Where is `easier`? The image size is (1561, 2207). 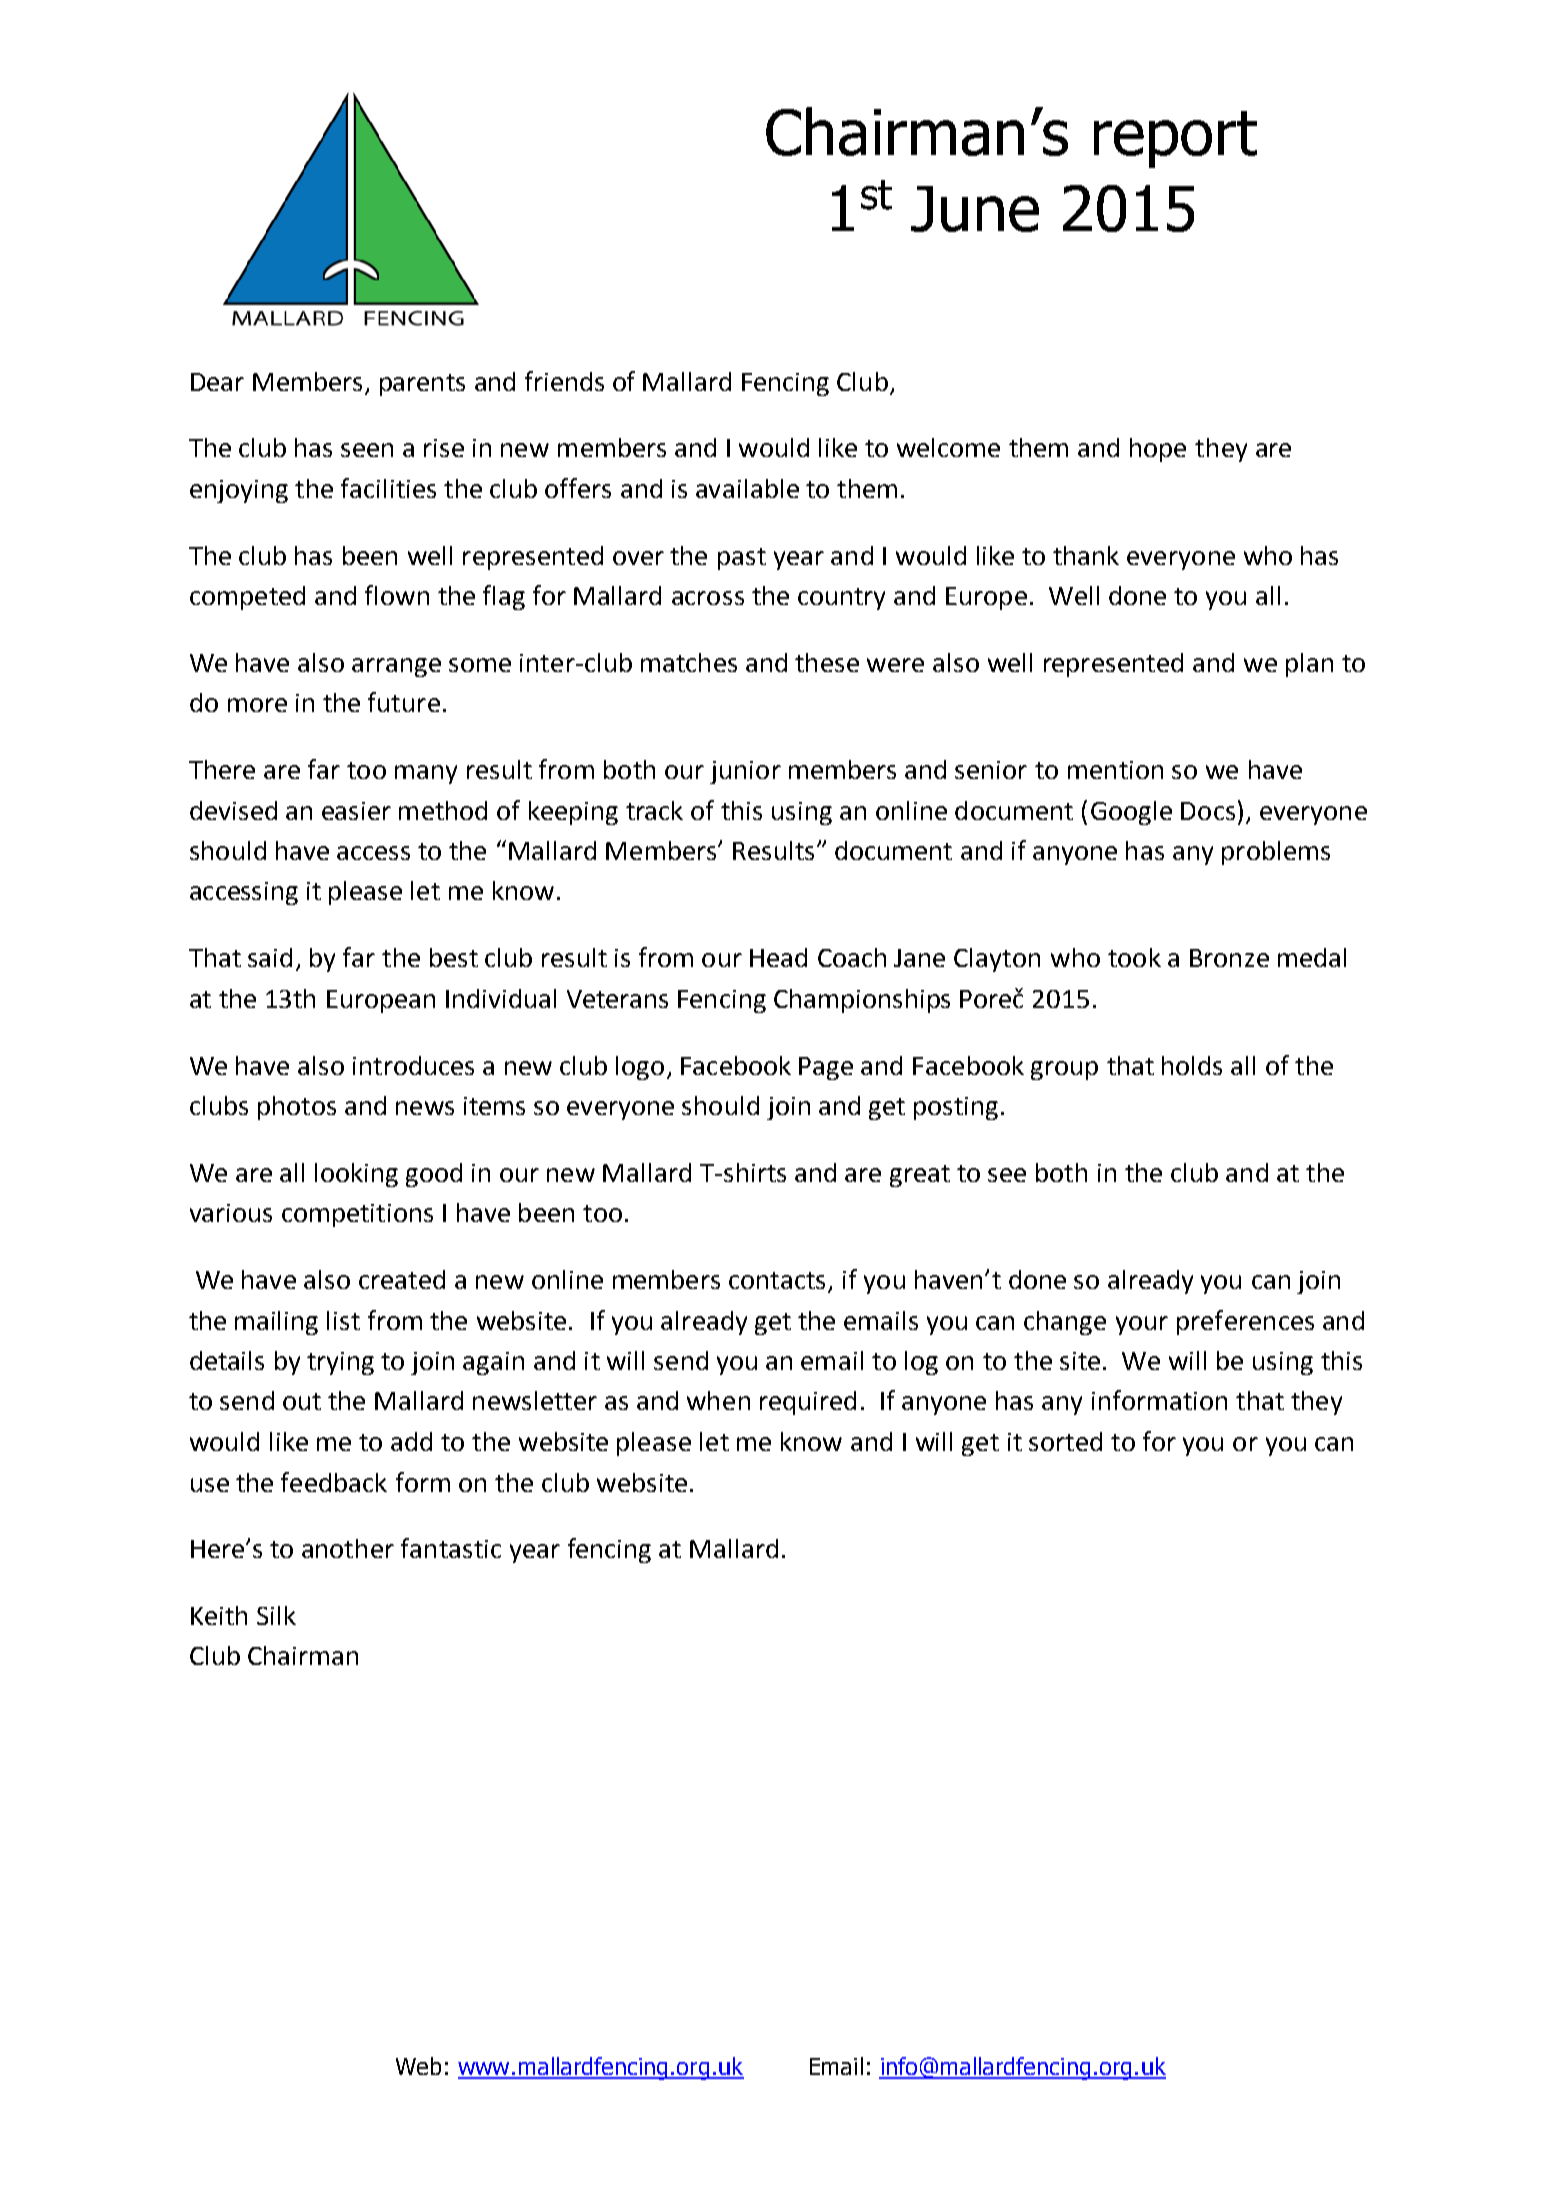
easier is located at coordinates (356, 811).
